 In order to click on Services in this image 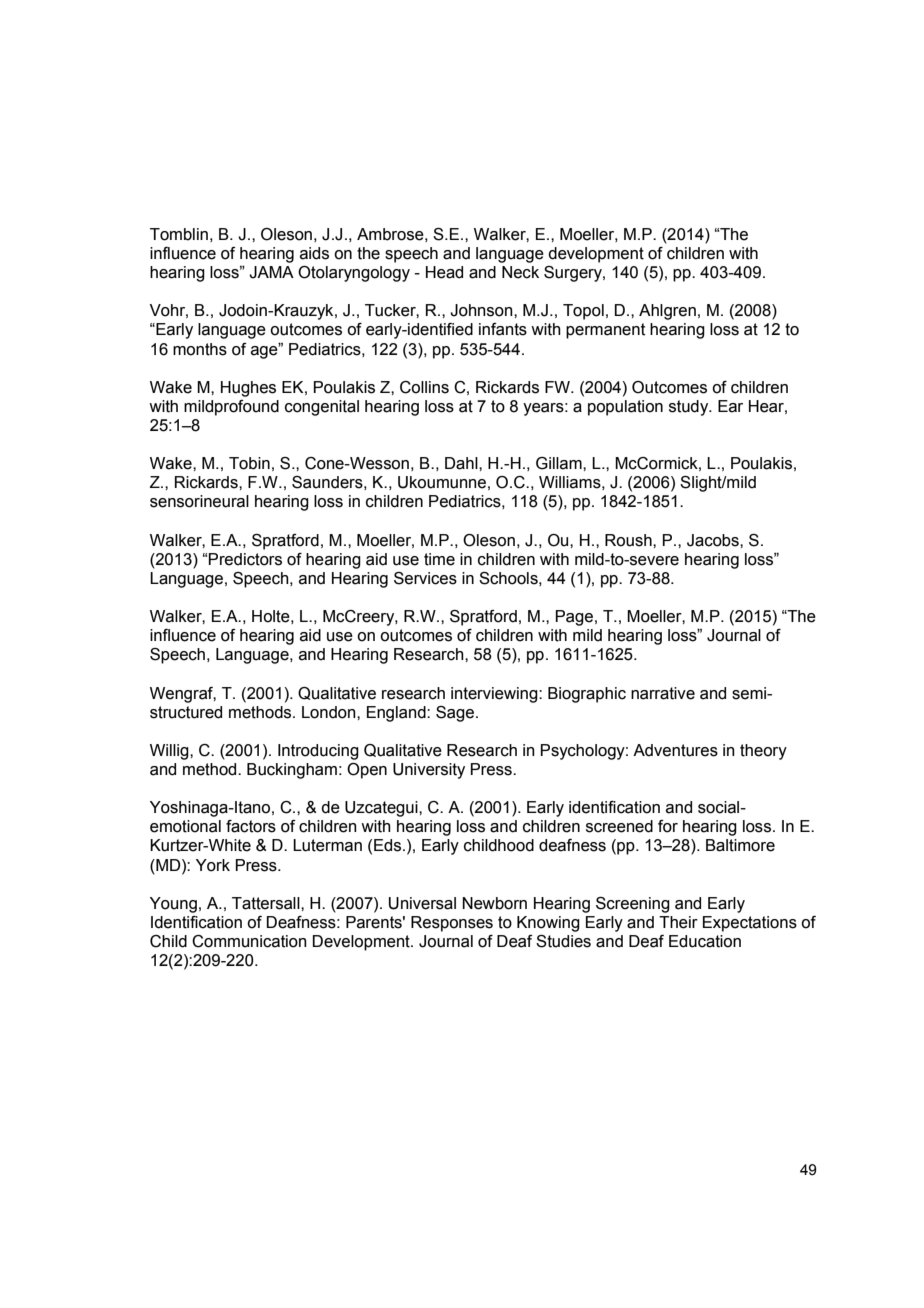, I will do `click(425, 578)`.
